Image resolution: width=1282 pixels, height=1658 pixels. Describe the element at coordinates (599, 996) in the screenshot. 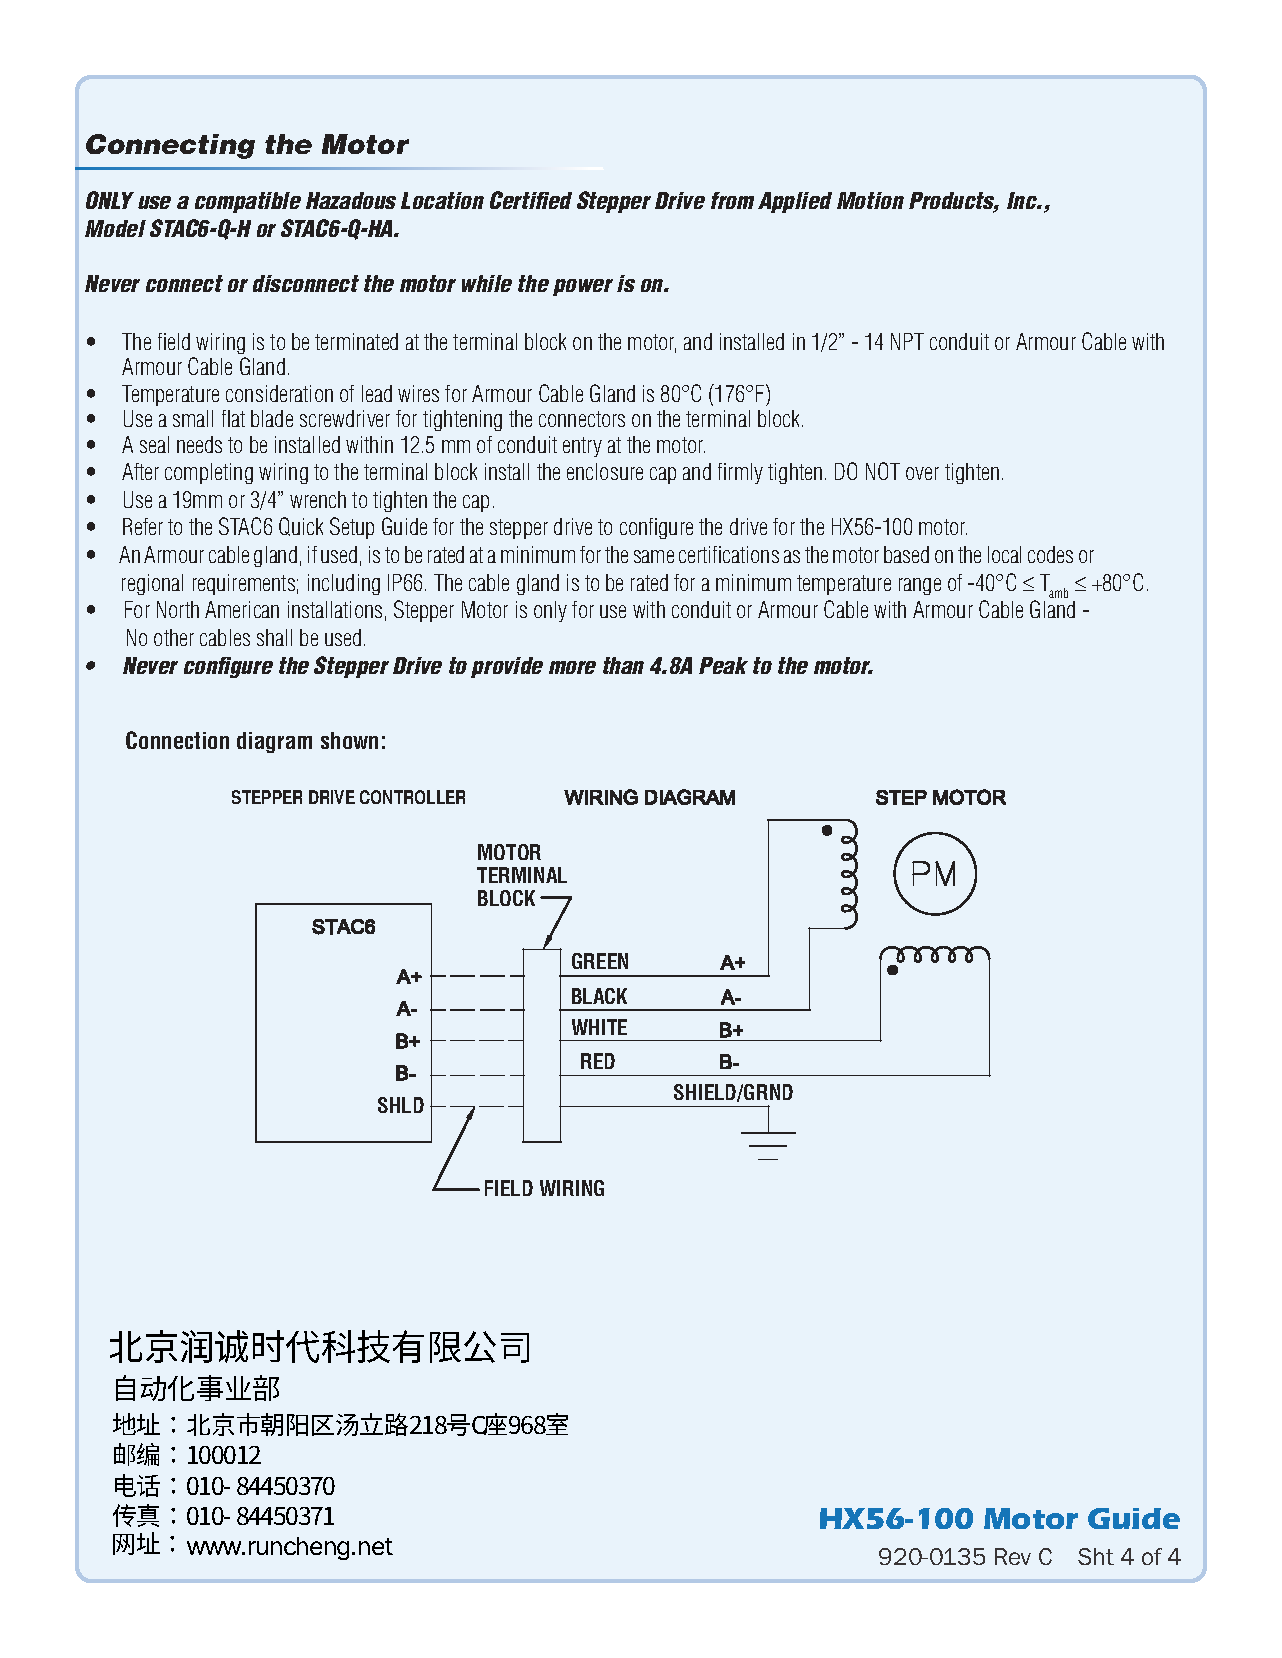

I see `BLACK` at that location.
